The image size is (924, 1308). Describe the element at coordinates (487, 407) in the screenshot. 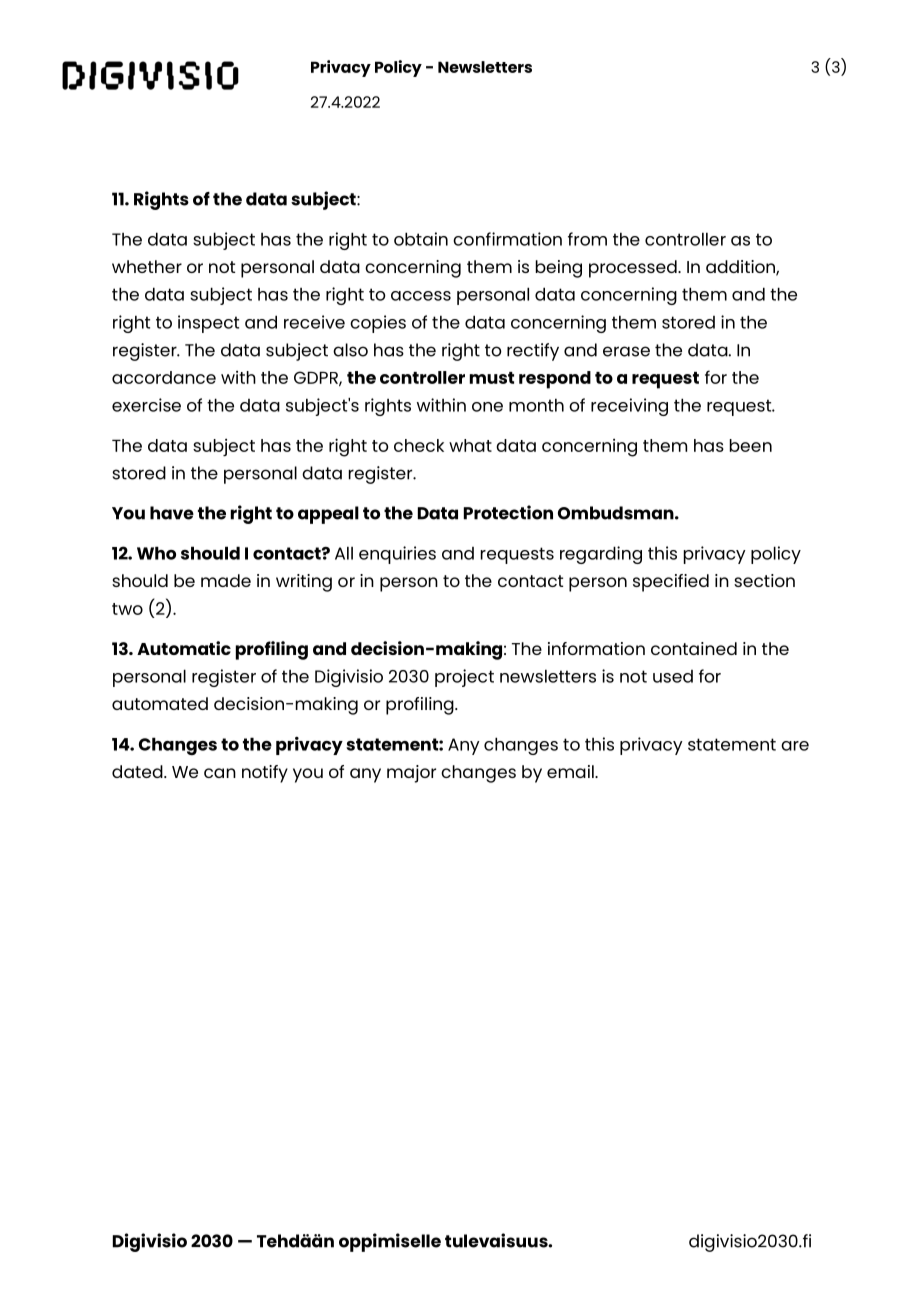

I see `one` at that location.
